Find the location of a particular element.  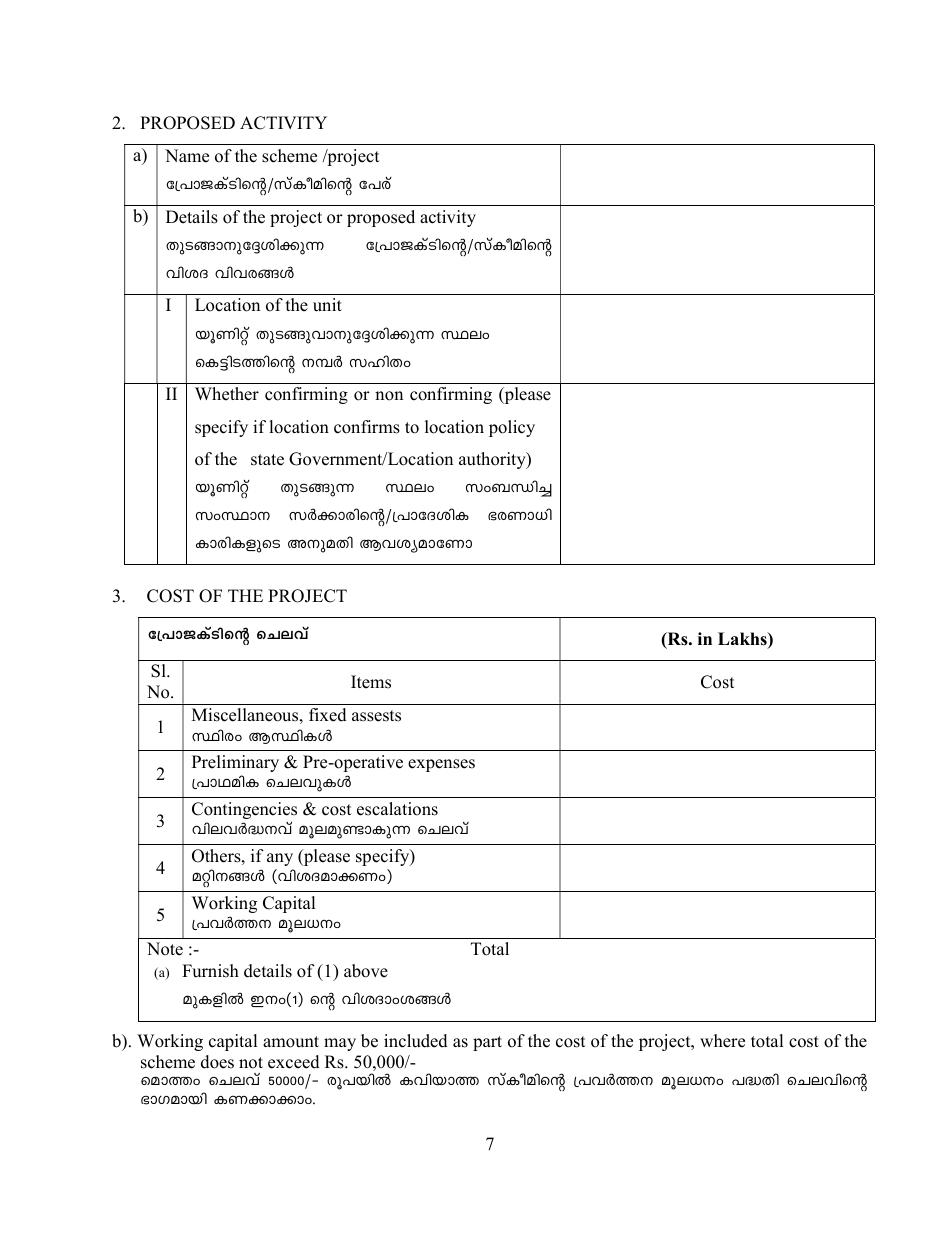

fixed is located at coordinates (328, 715).
